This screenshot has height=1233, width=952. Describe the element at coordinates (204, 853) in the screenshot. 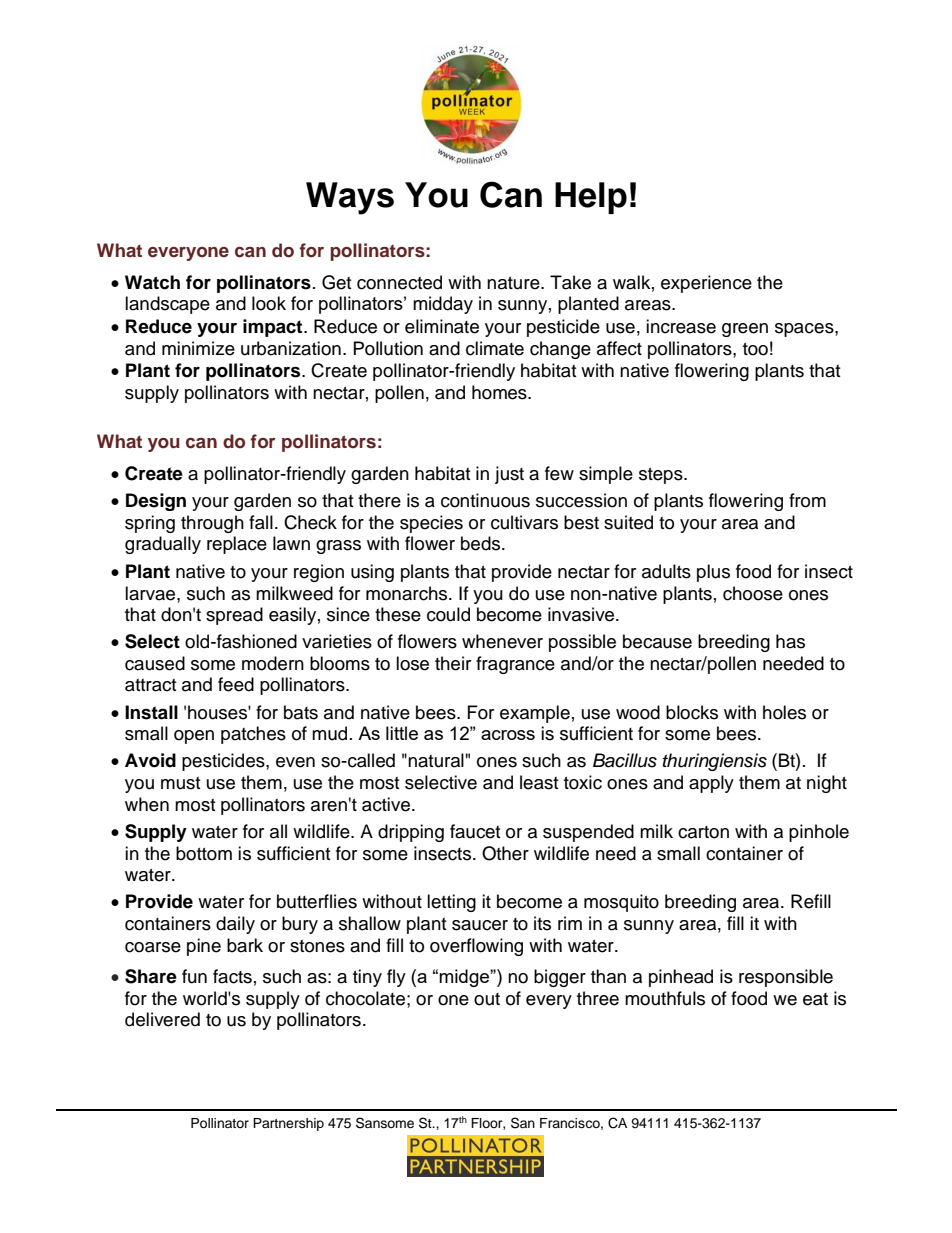

I see `bottom` at that location.
